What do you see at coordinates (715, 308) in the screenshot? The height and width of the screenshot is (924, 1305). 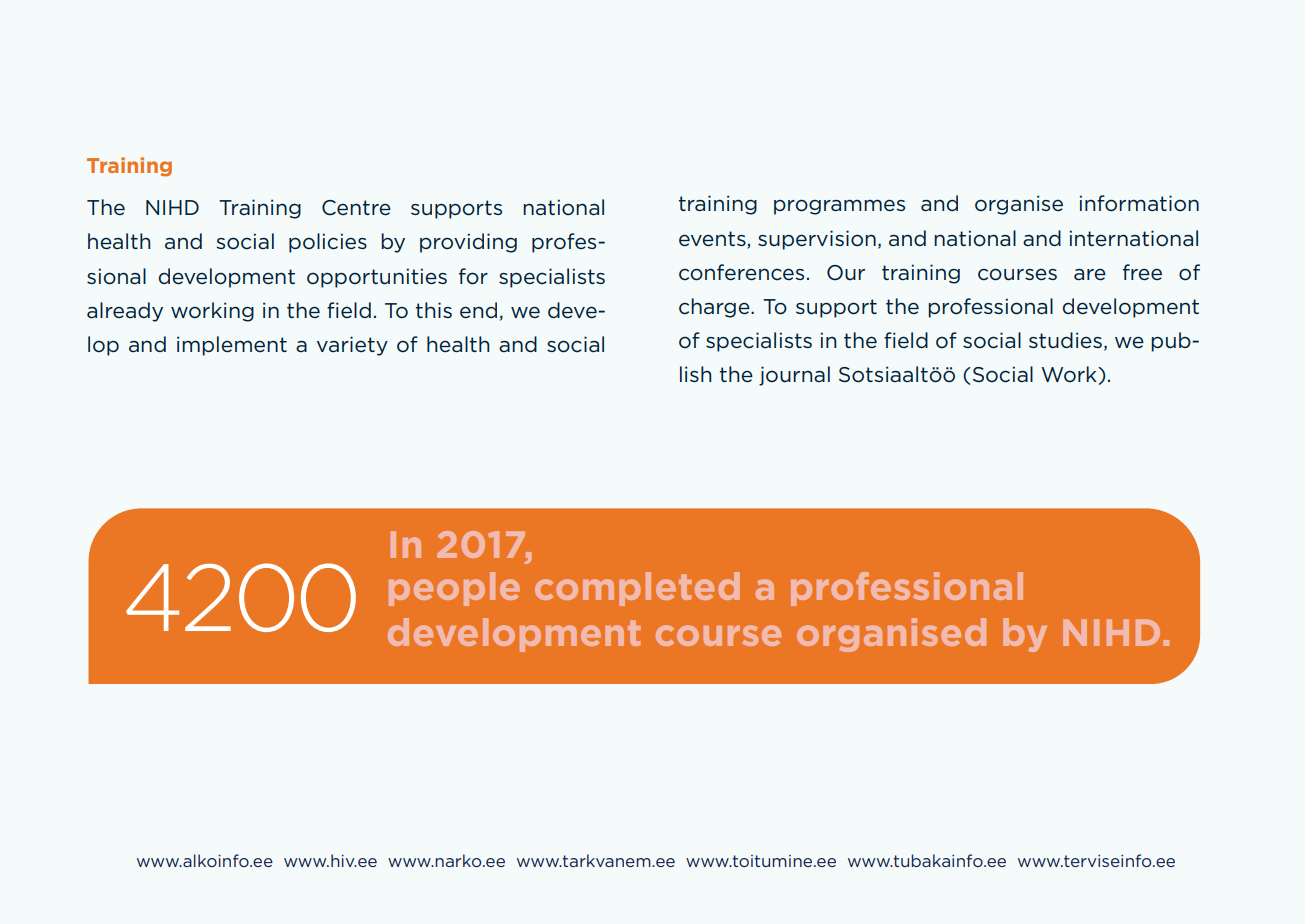 I see `charge` at bounding box center [715, 308].
